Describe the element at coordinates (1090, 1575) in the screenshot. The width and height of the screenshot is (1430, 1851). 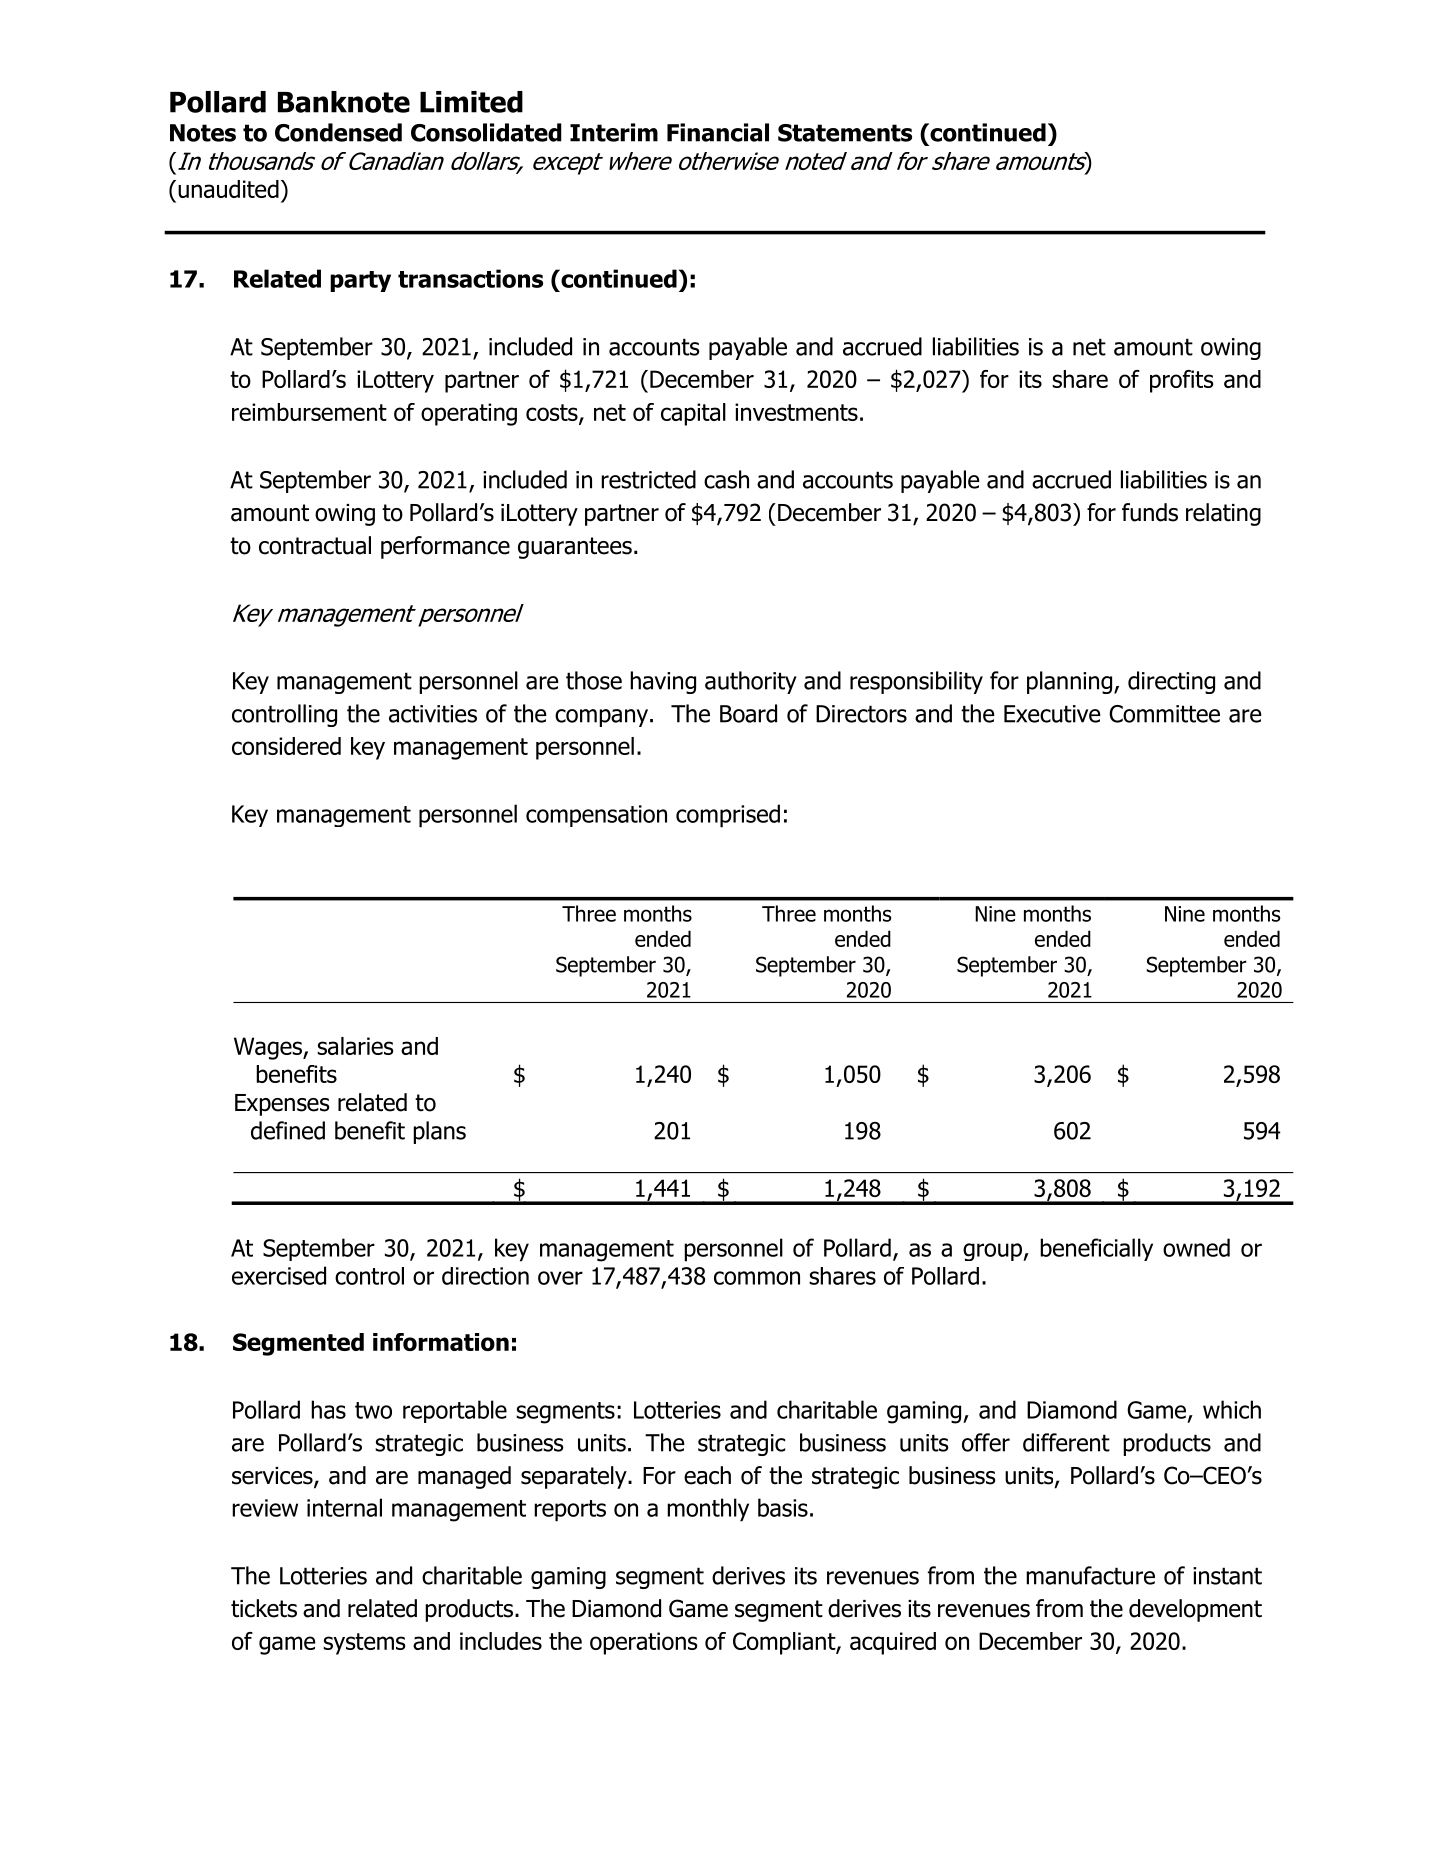
I see `manufacture` at that location.
